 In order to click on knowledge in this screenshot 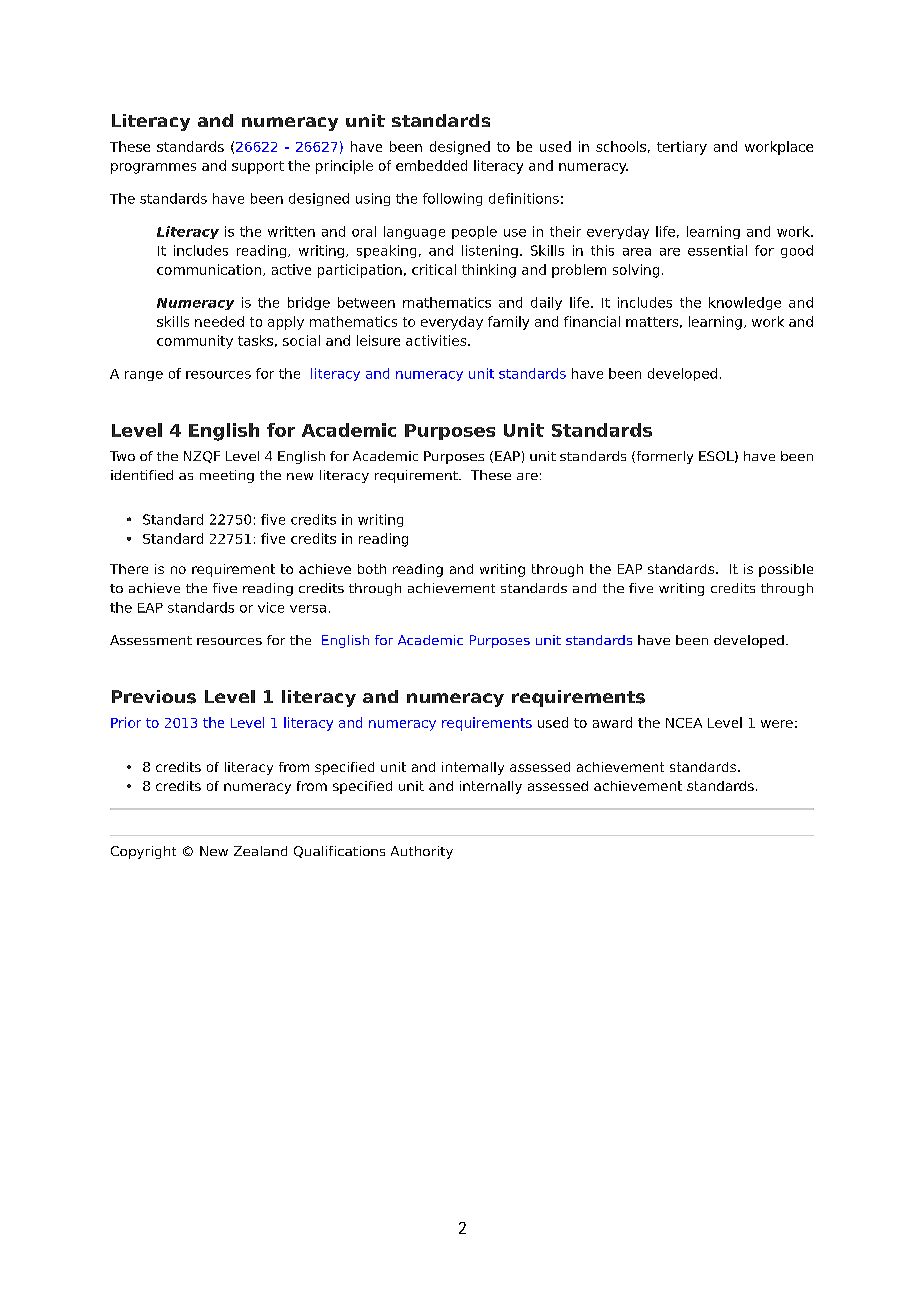, I will do `click(745, 303)`.
